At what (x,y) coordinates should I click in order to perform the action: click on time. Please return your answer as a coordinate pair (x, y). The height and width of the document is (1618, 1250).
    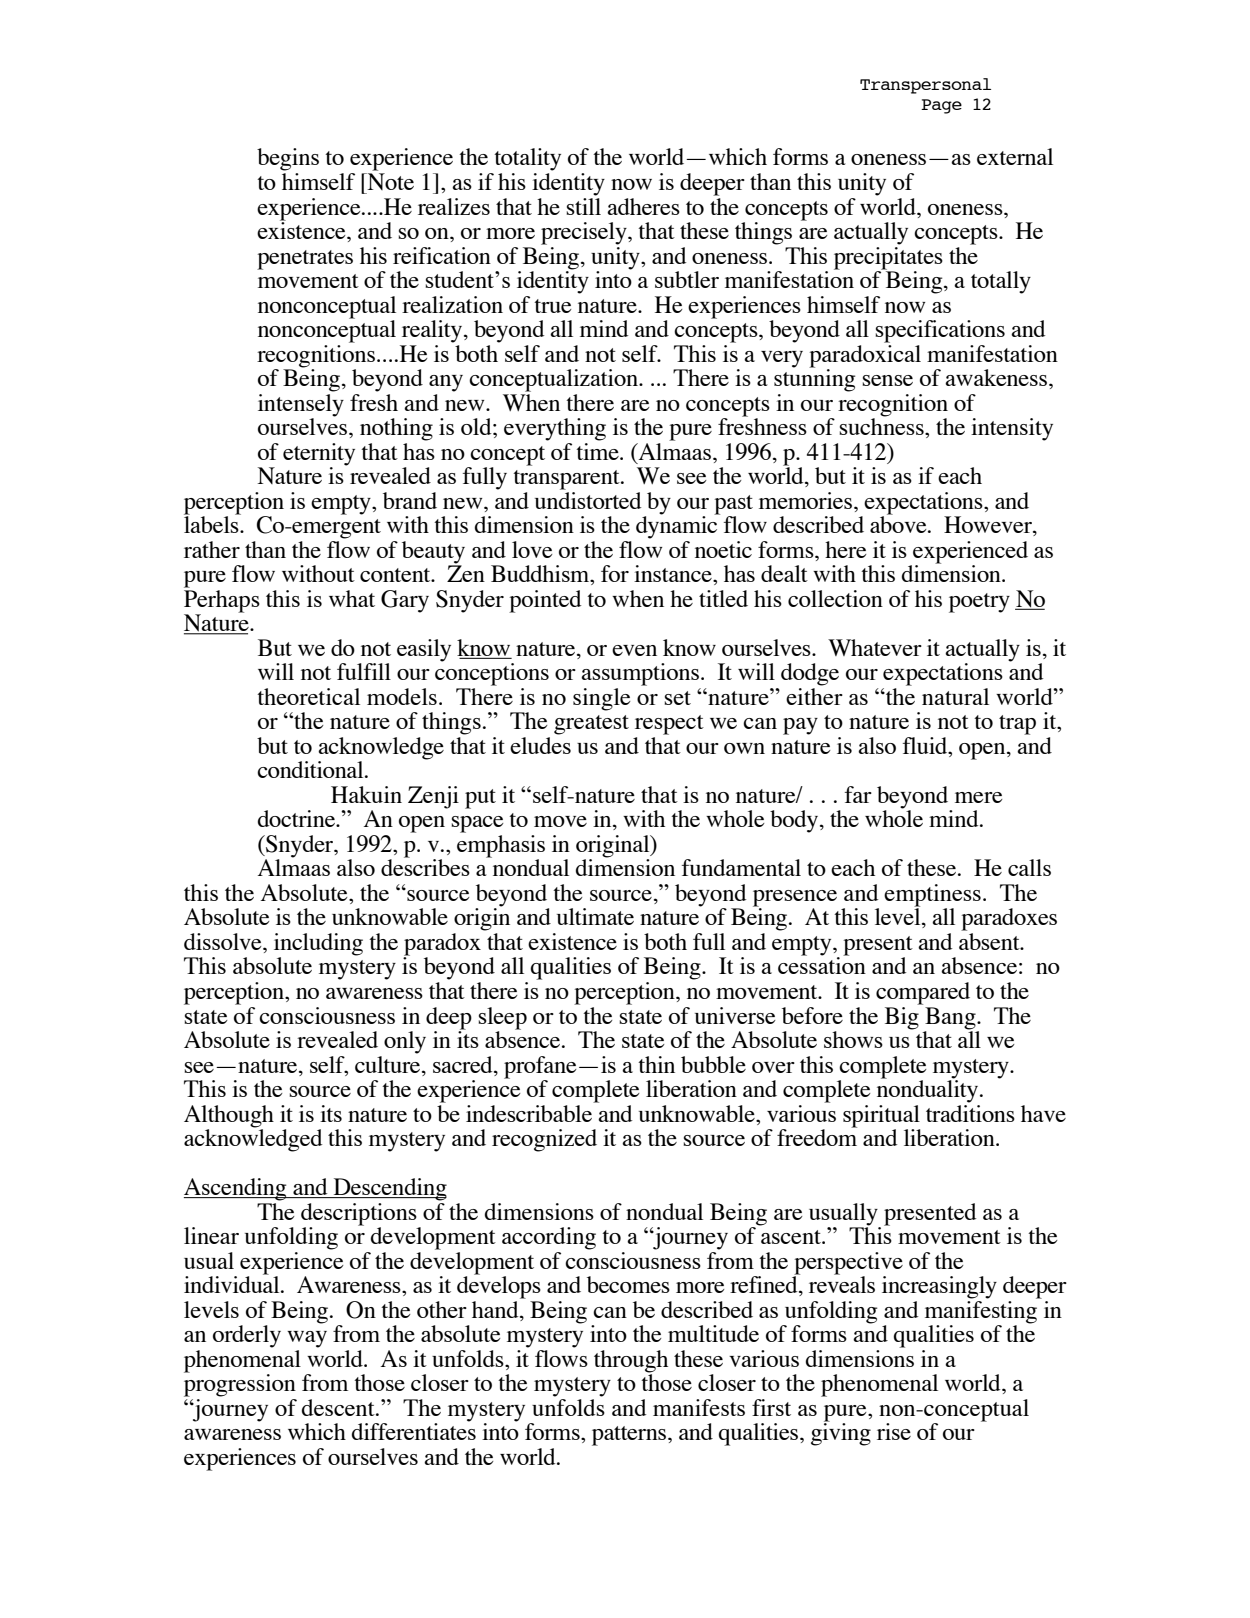
    Looking at the image, I should click on (598, 450).
